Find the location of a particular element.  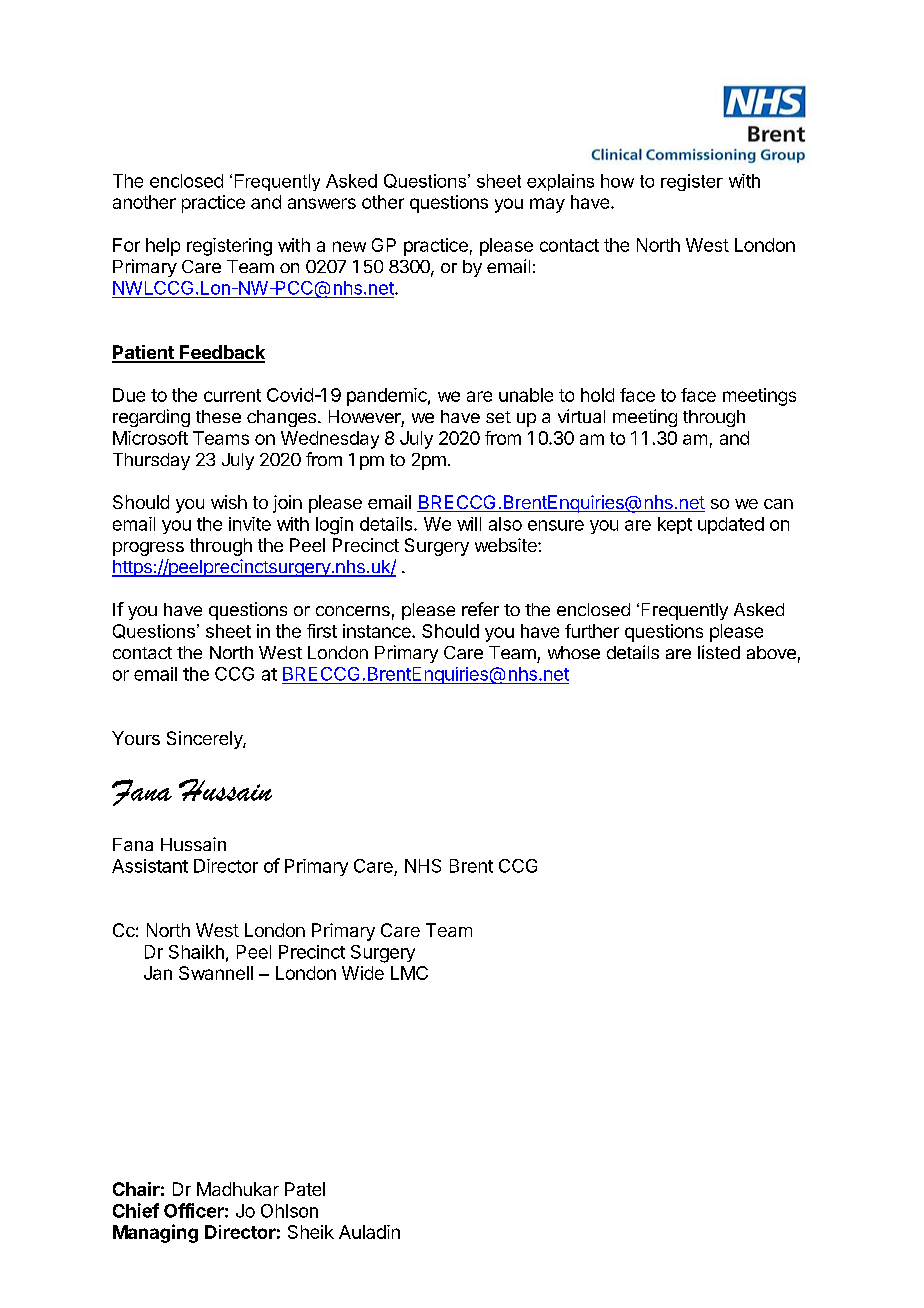

hold is located at coordinates (597, 395).
